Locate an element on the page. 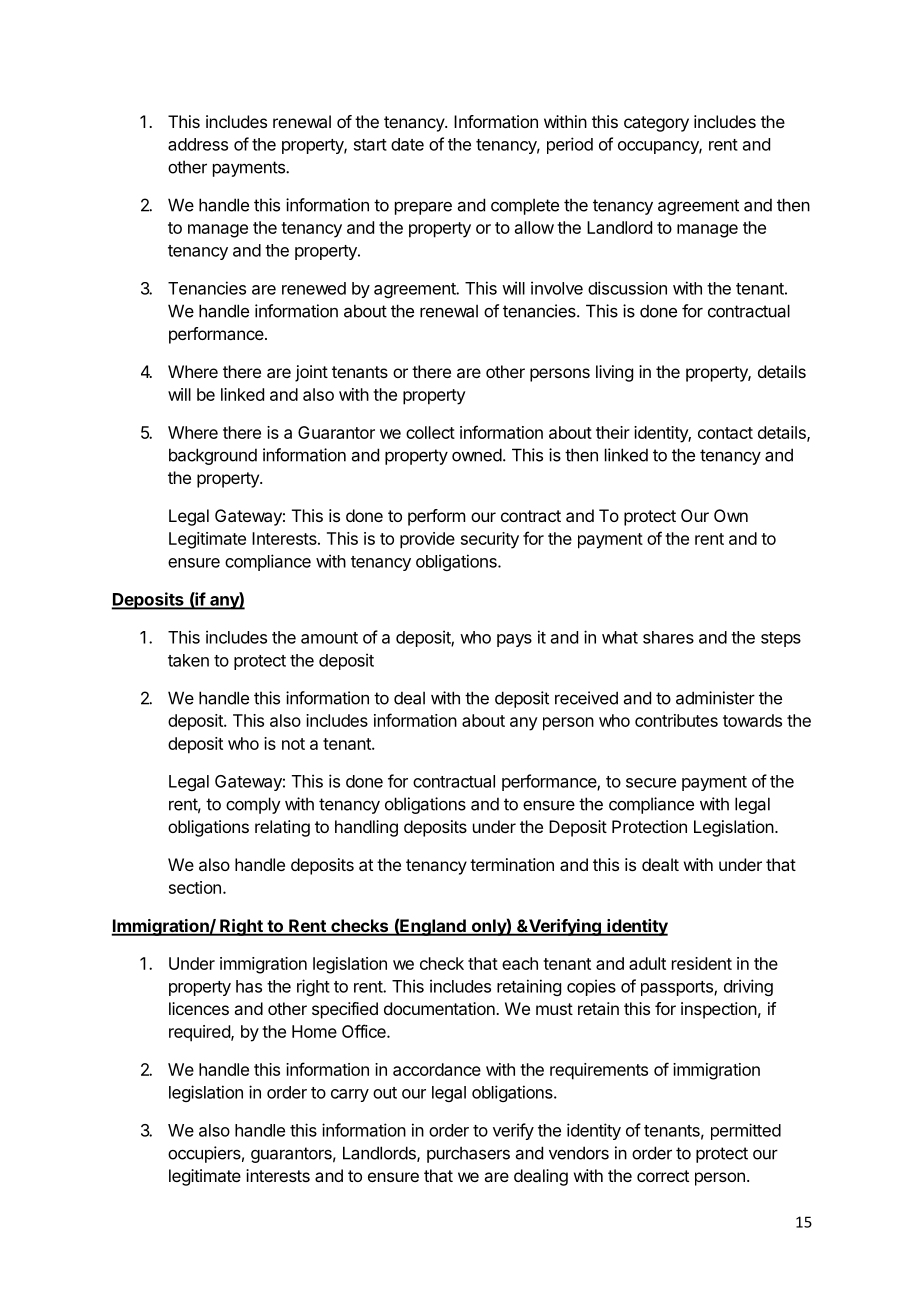  category is located at coordinates (656, 124).
